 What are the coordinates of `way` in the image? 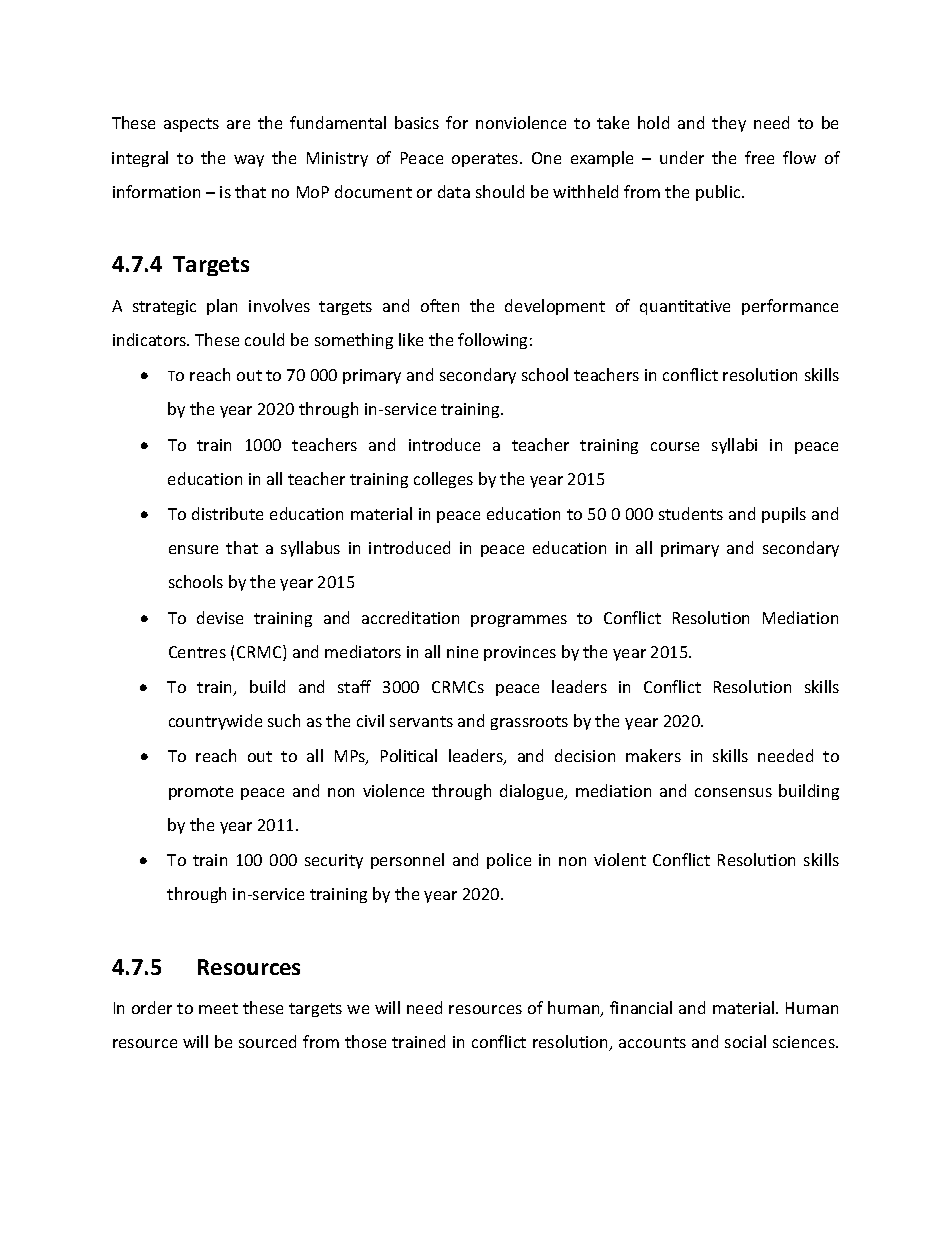 It's located at (249, 161).
